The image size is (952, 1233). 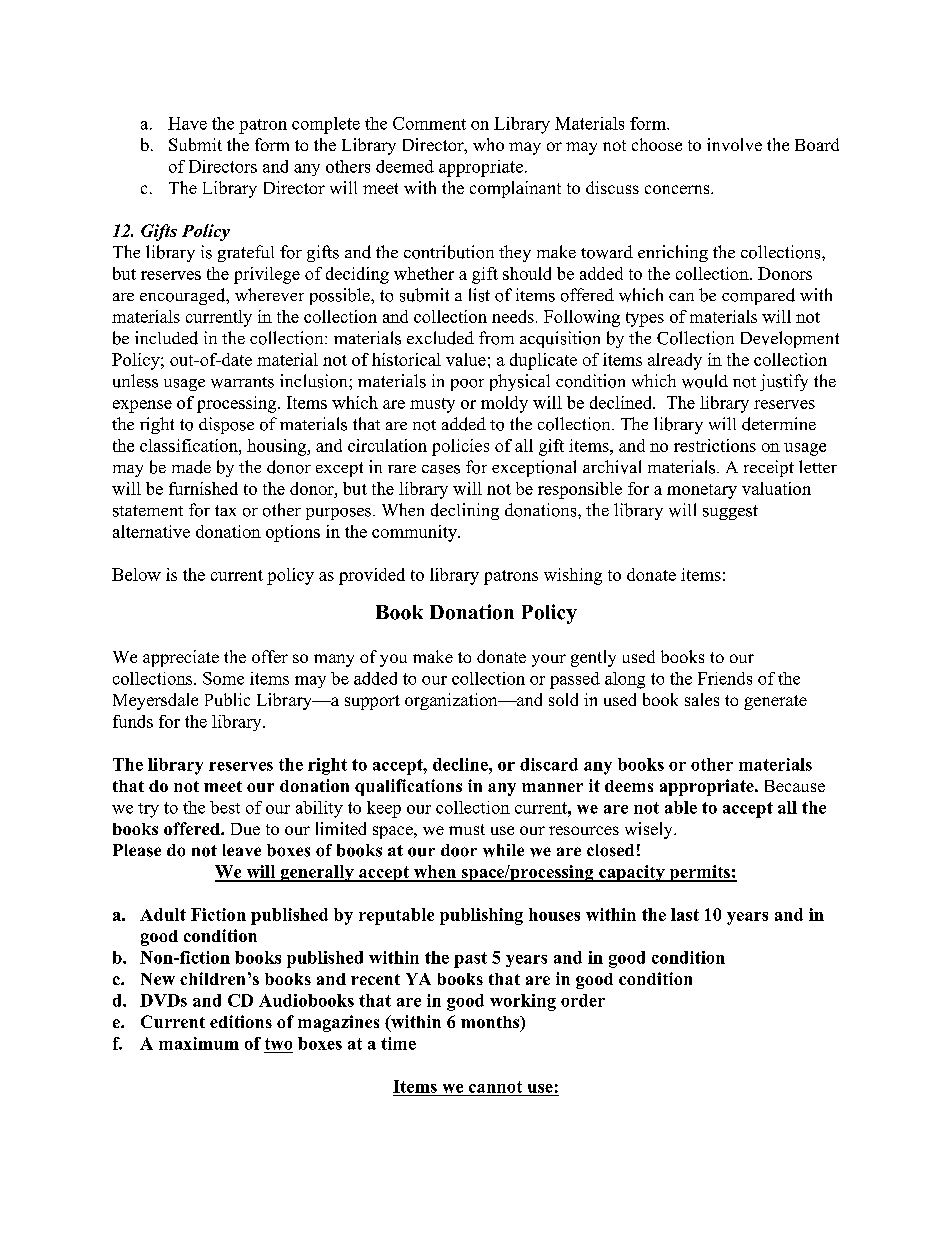 What do you see at coordinates (725, 678) in the document?
I see `Friends` at bounding box center [725, 678].
